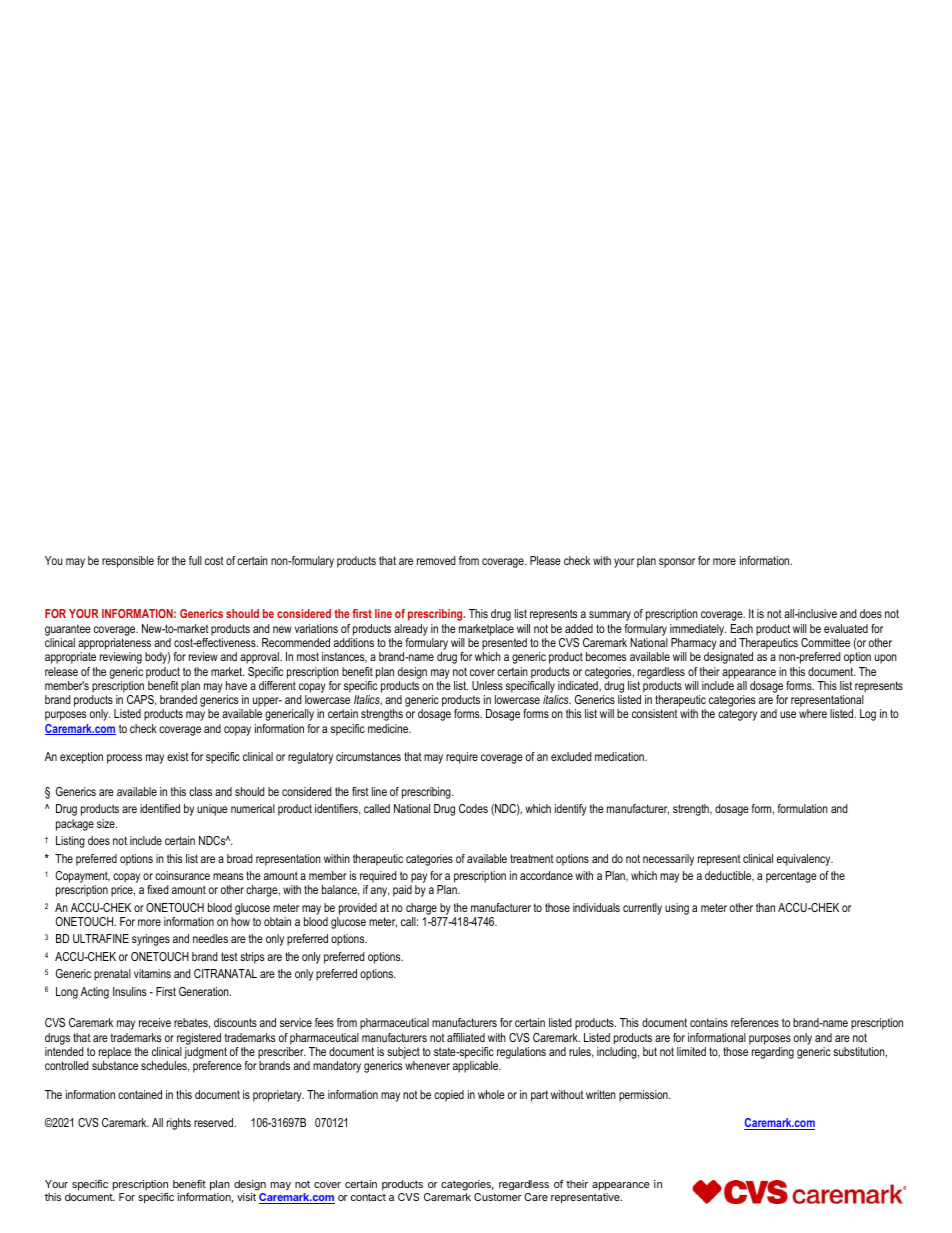 This document has height=1233, width=952. I want to click on sponsor, so click(677, 563).
